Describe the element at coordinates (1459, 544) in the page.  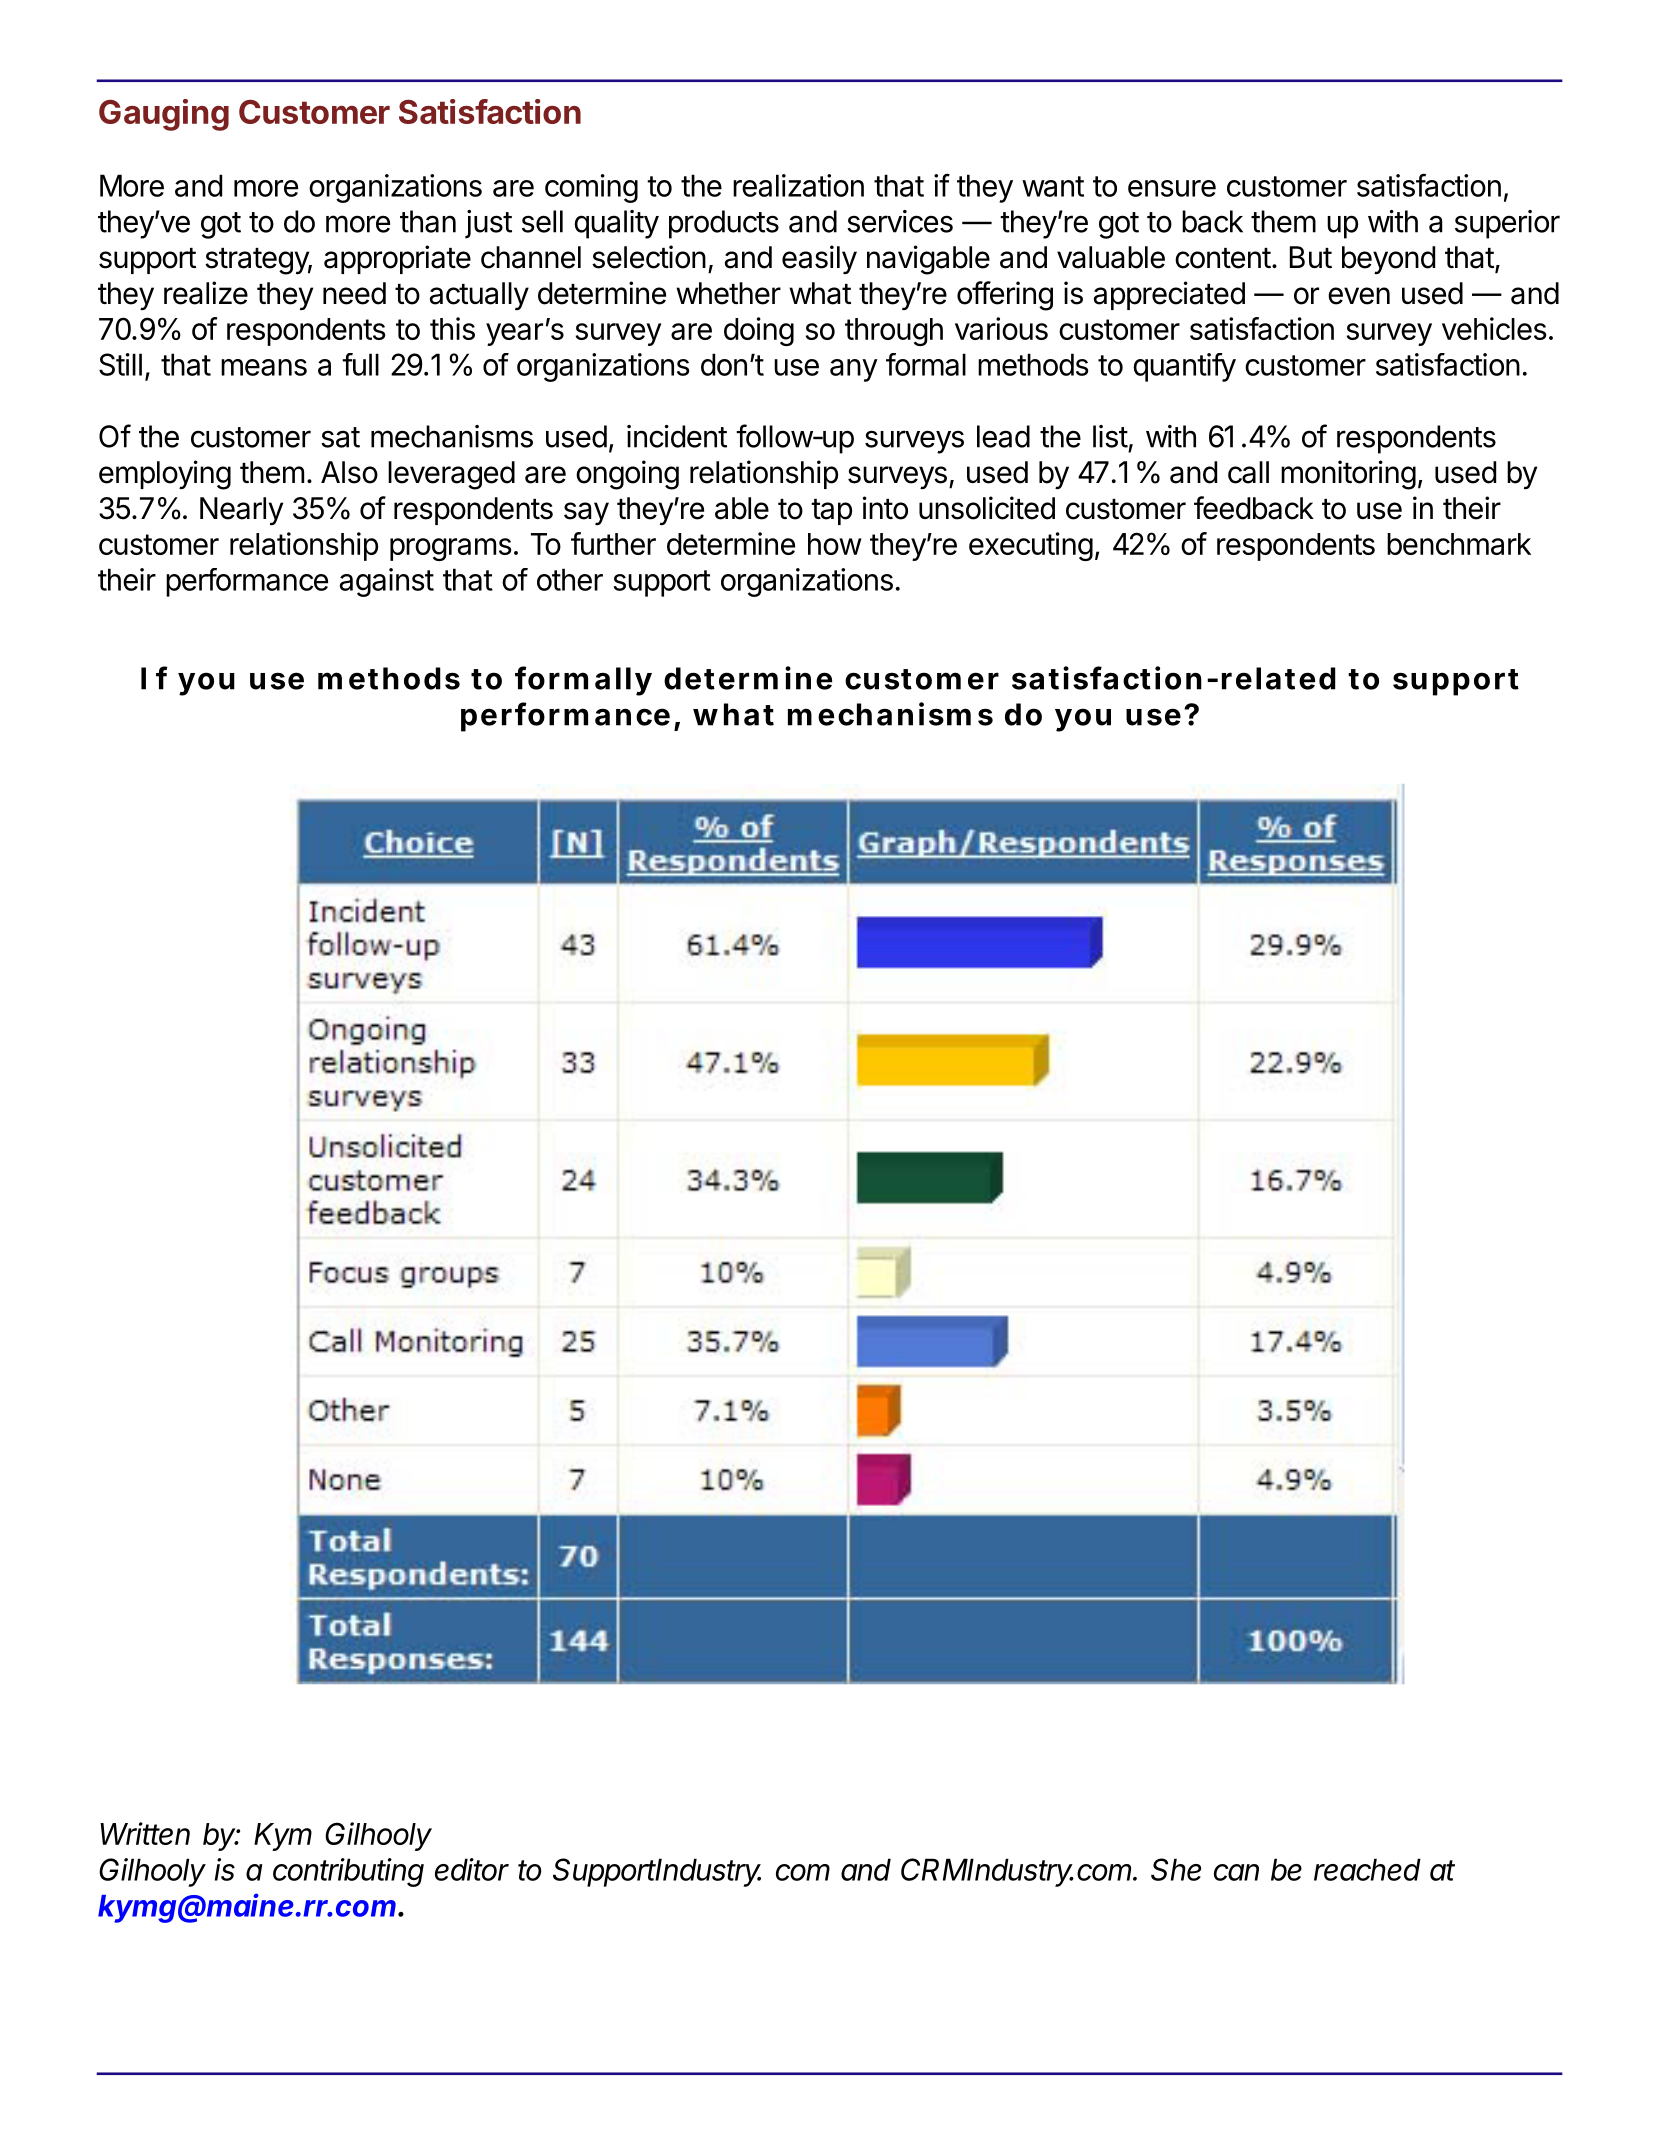
I see `benchmark` at that location.
